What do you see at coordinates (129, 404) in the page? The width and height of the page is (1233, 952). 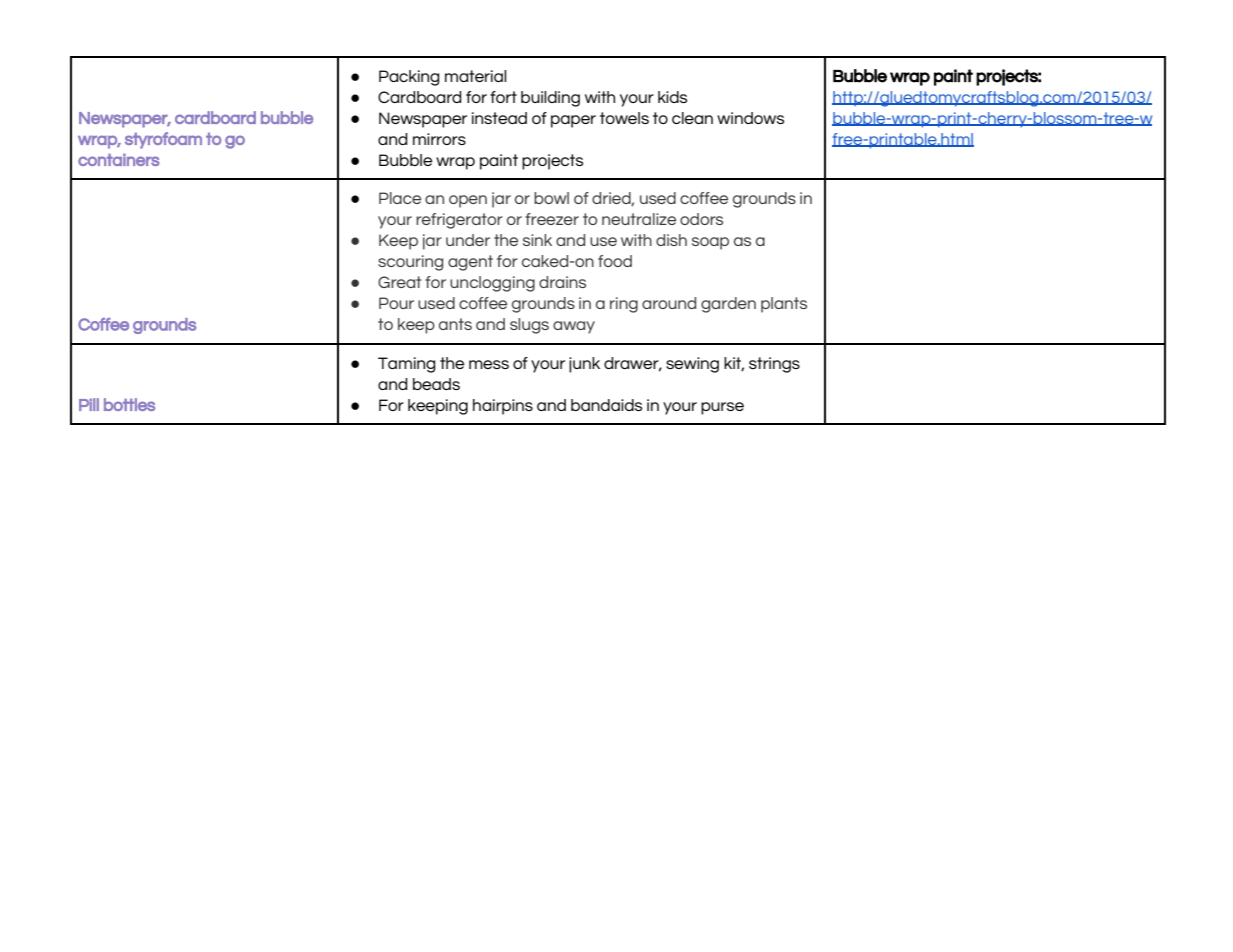 I see `bottles` at bounding box center [129, 404].
